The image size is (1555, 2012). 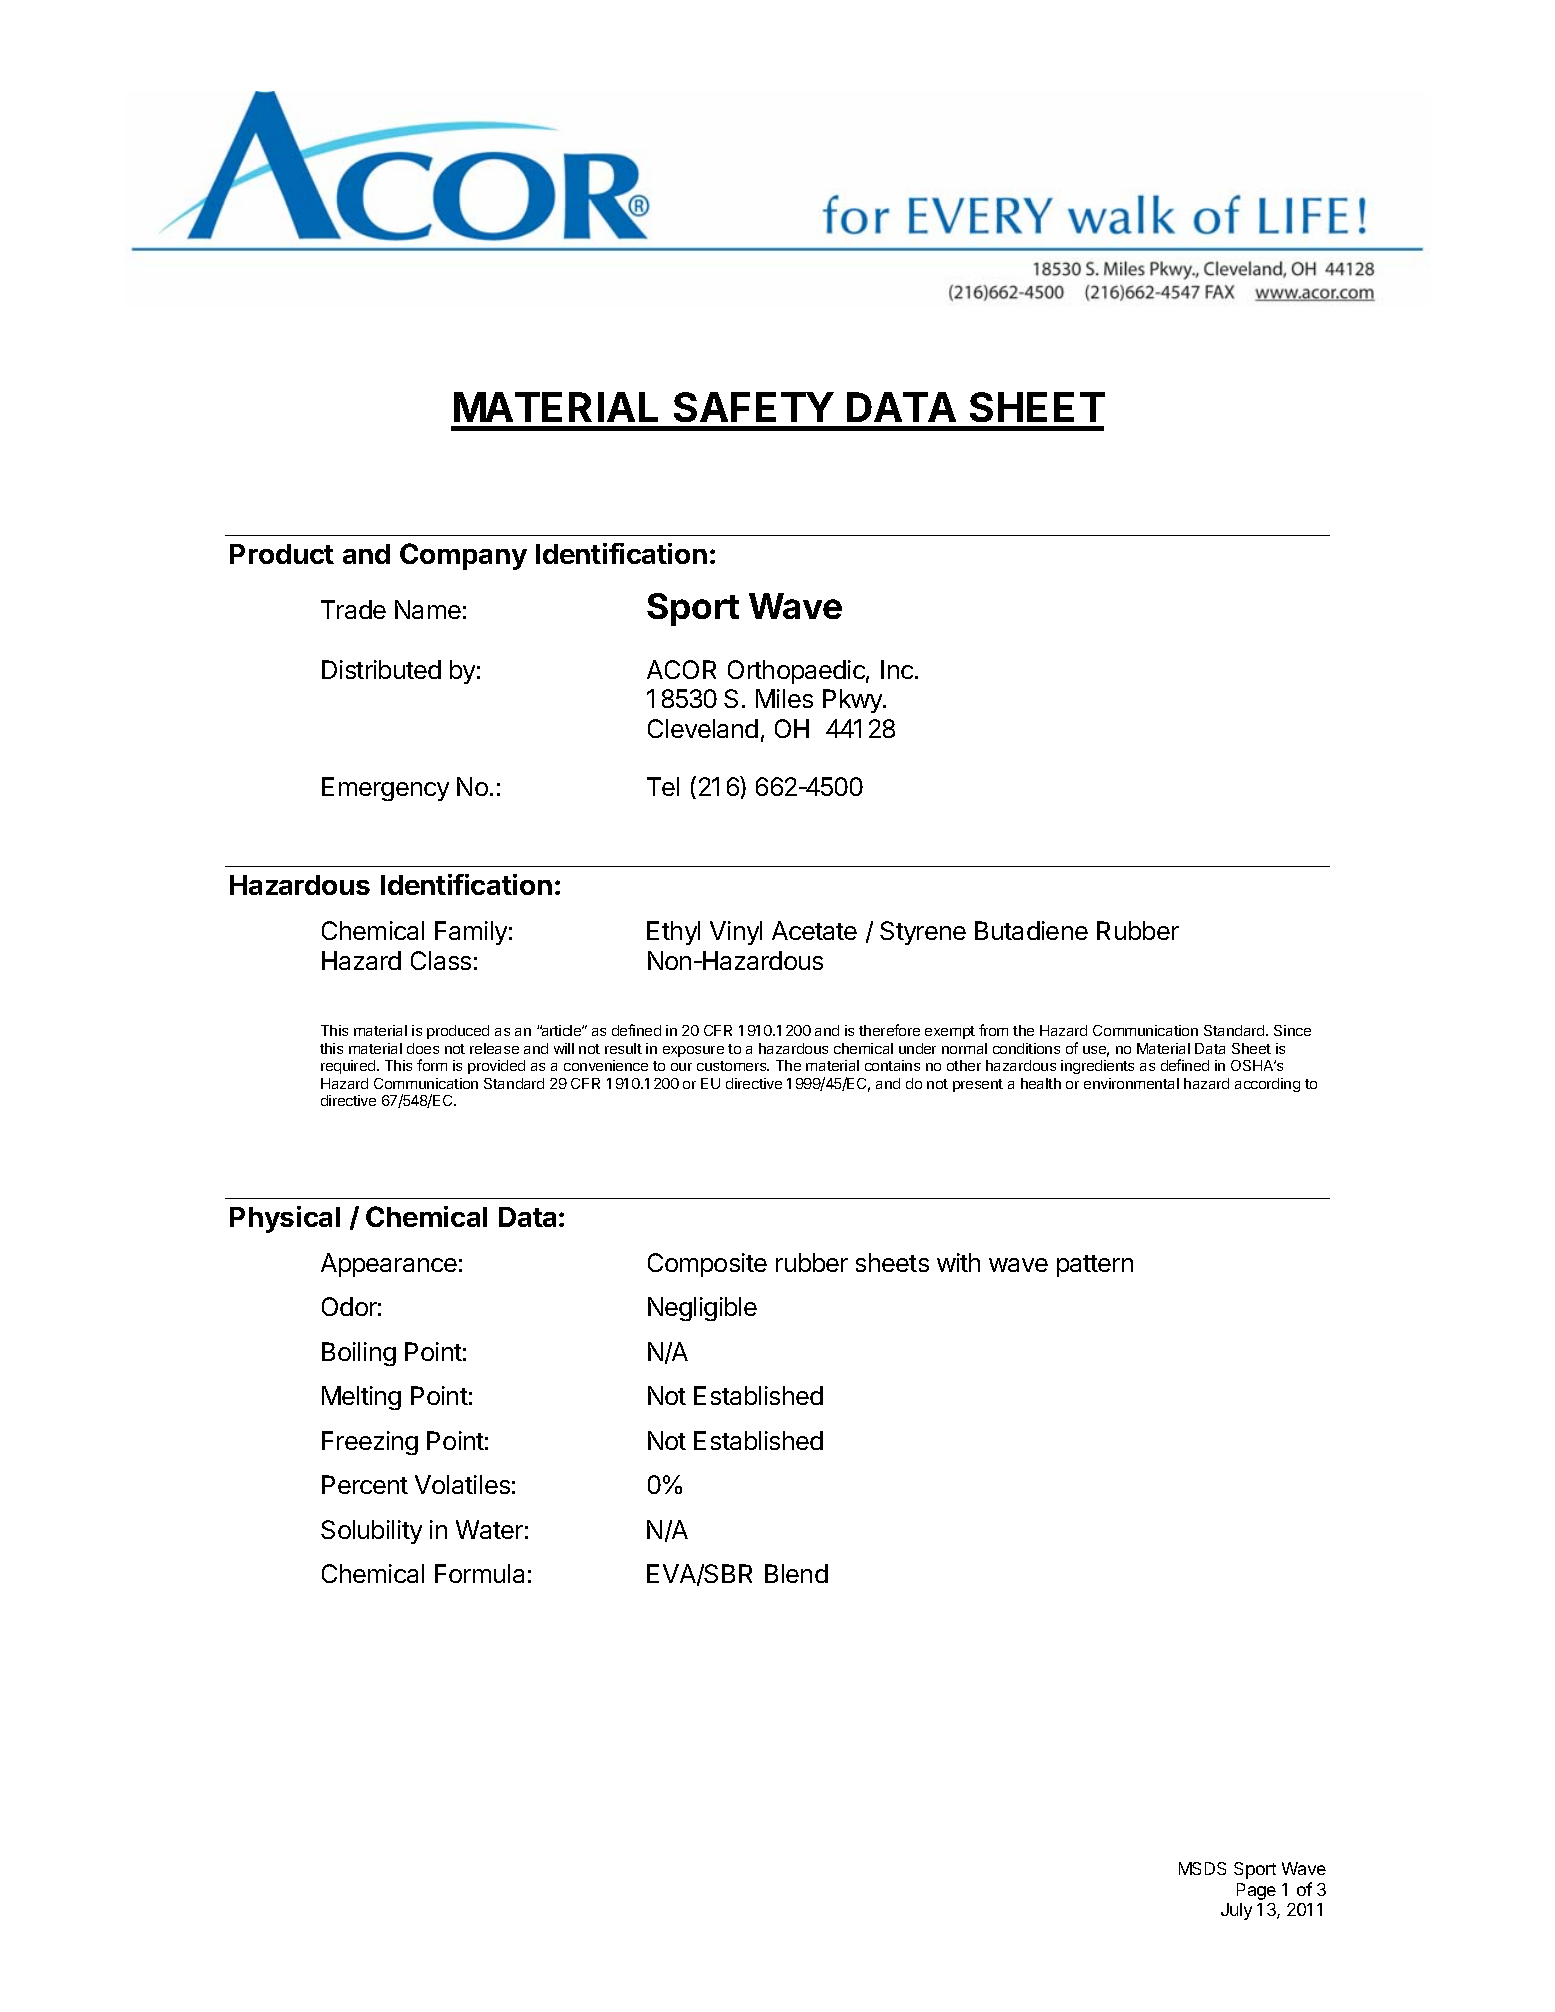 What do you see at coordinates (1131, 1083) in the page?
I see `environmental` at bounding box center [1131, 1083].
